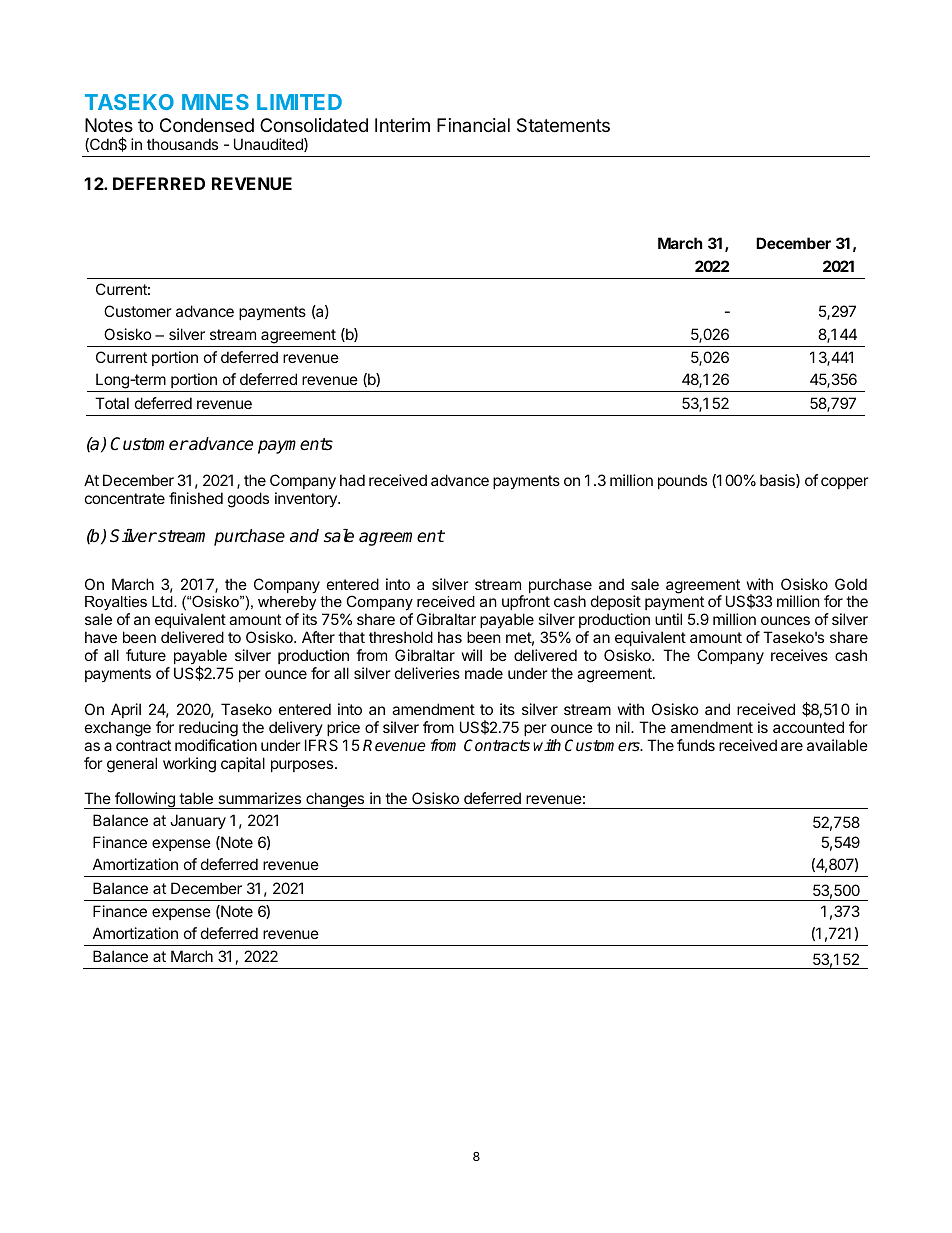  I want to click on pounds, so click(682, 481).
